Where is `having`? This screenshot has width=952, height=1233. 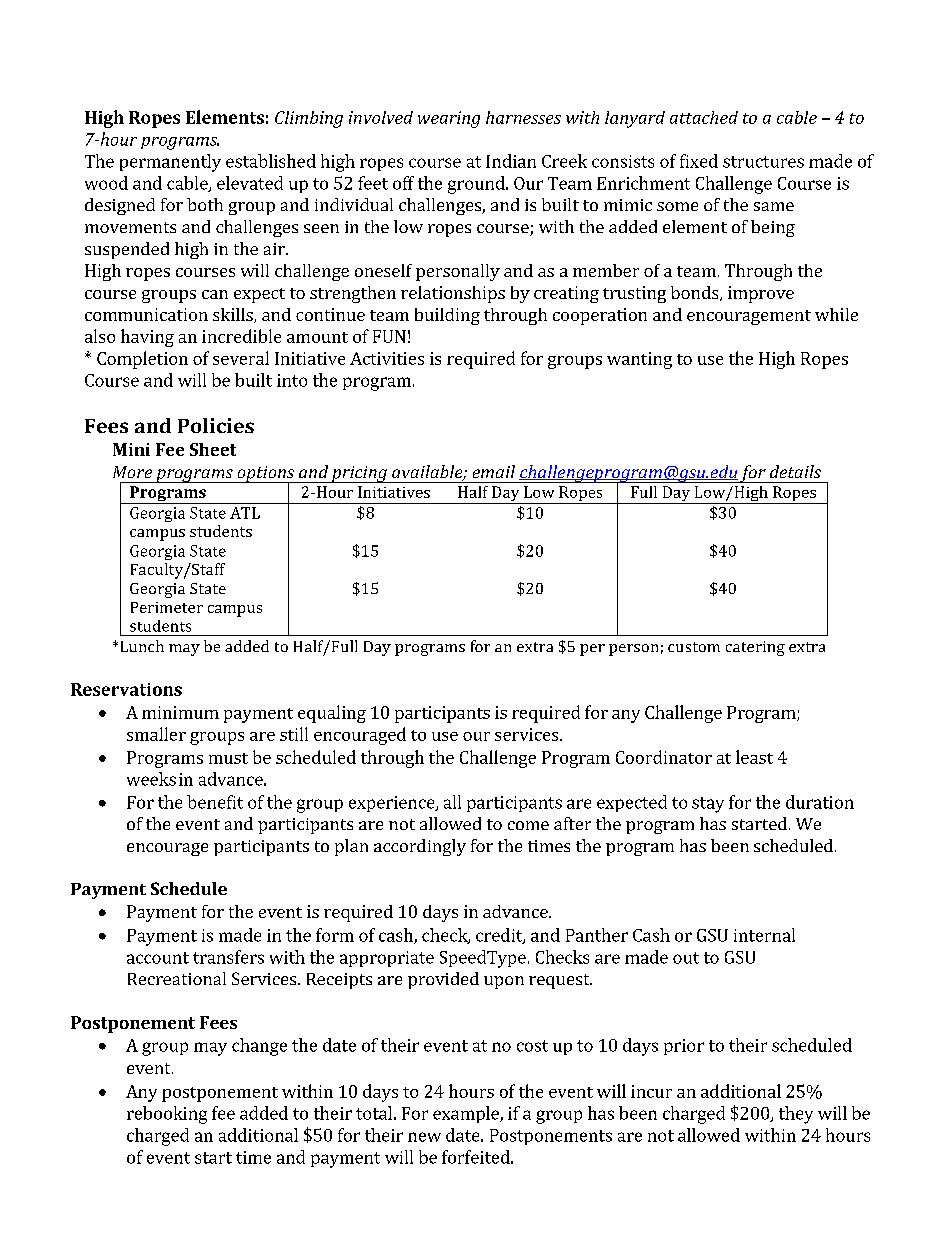 having is located at coordinates (147, 338).
